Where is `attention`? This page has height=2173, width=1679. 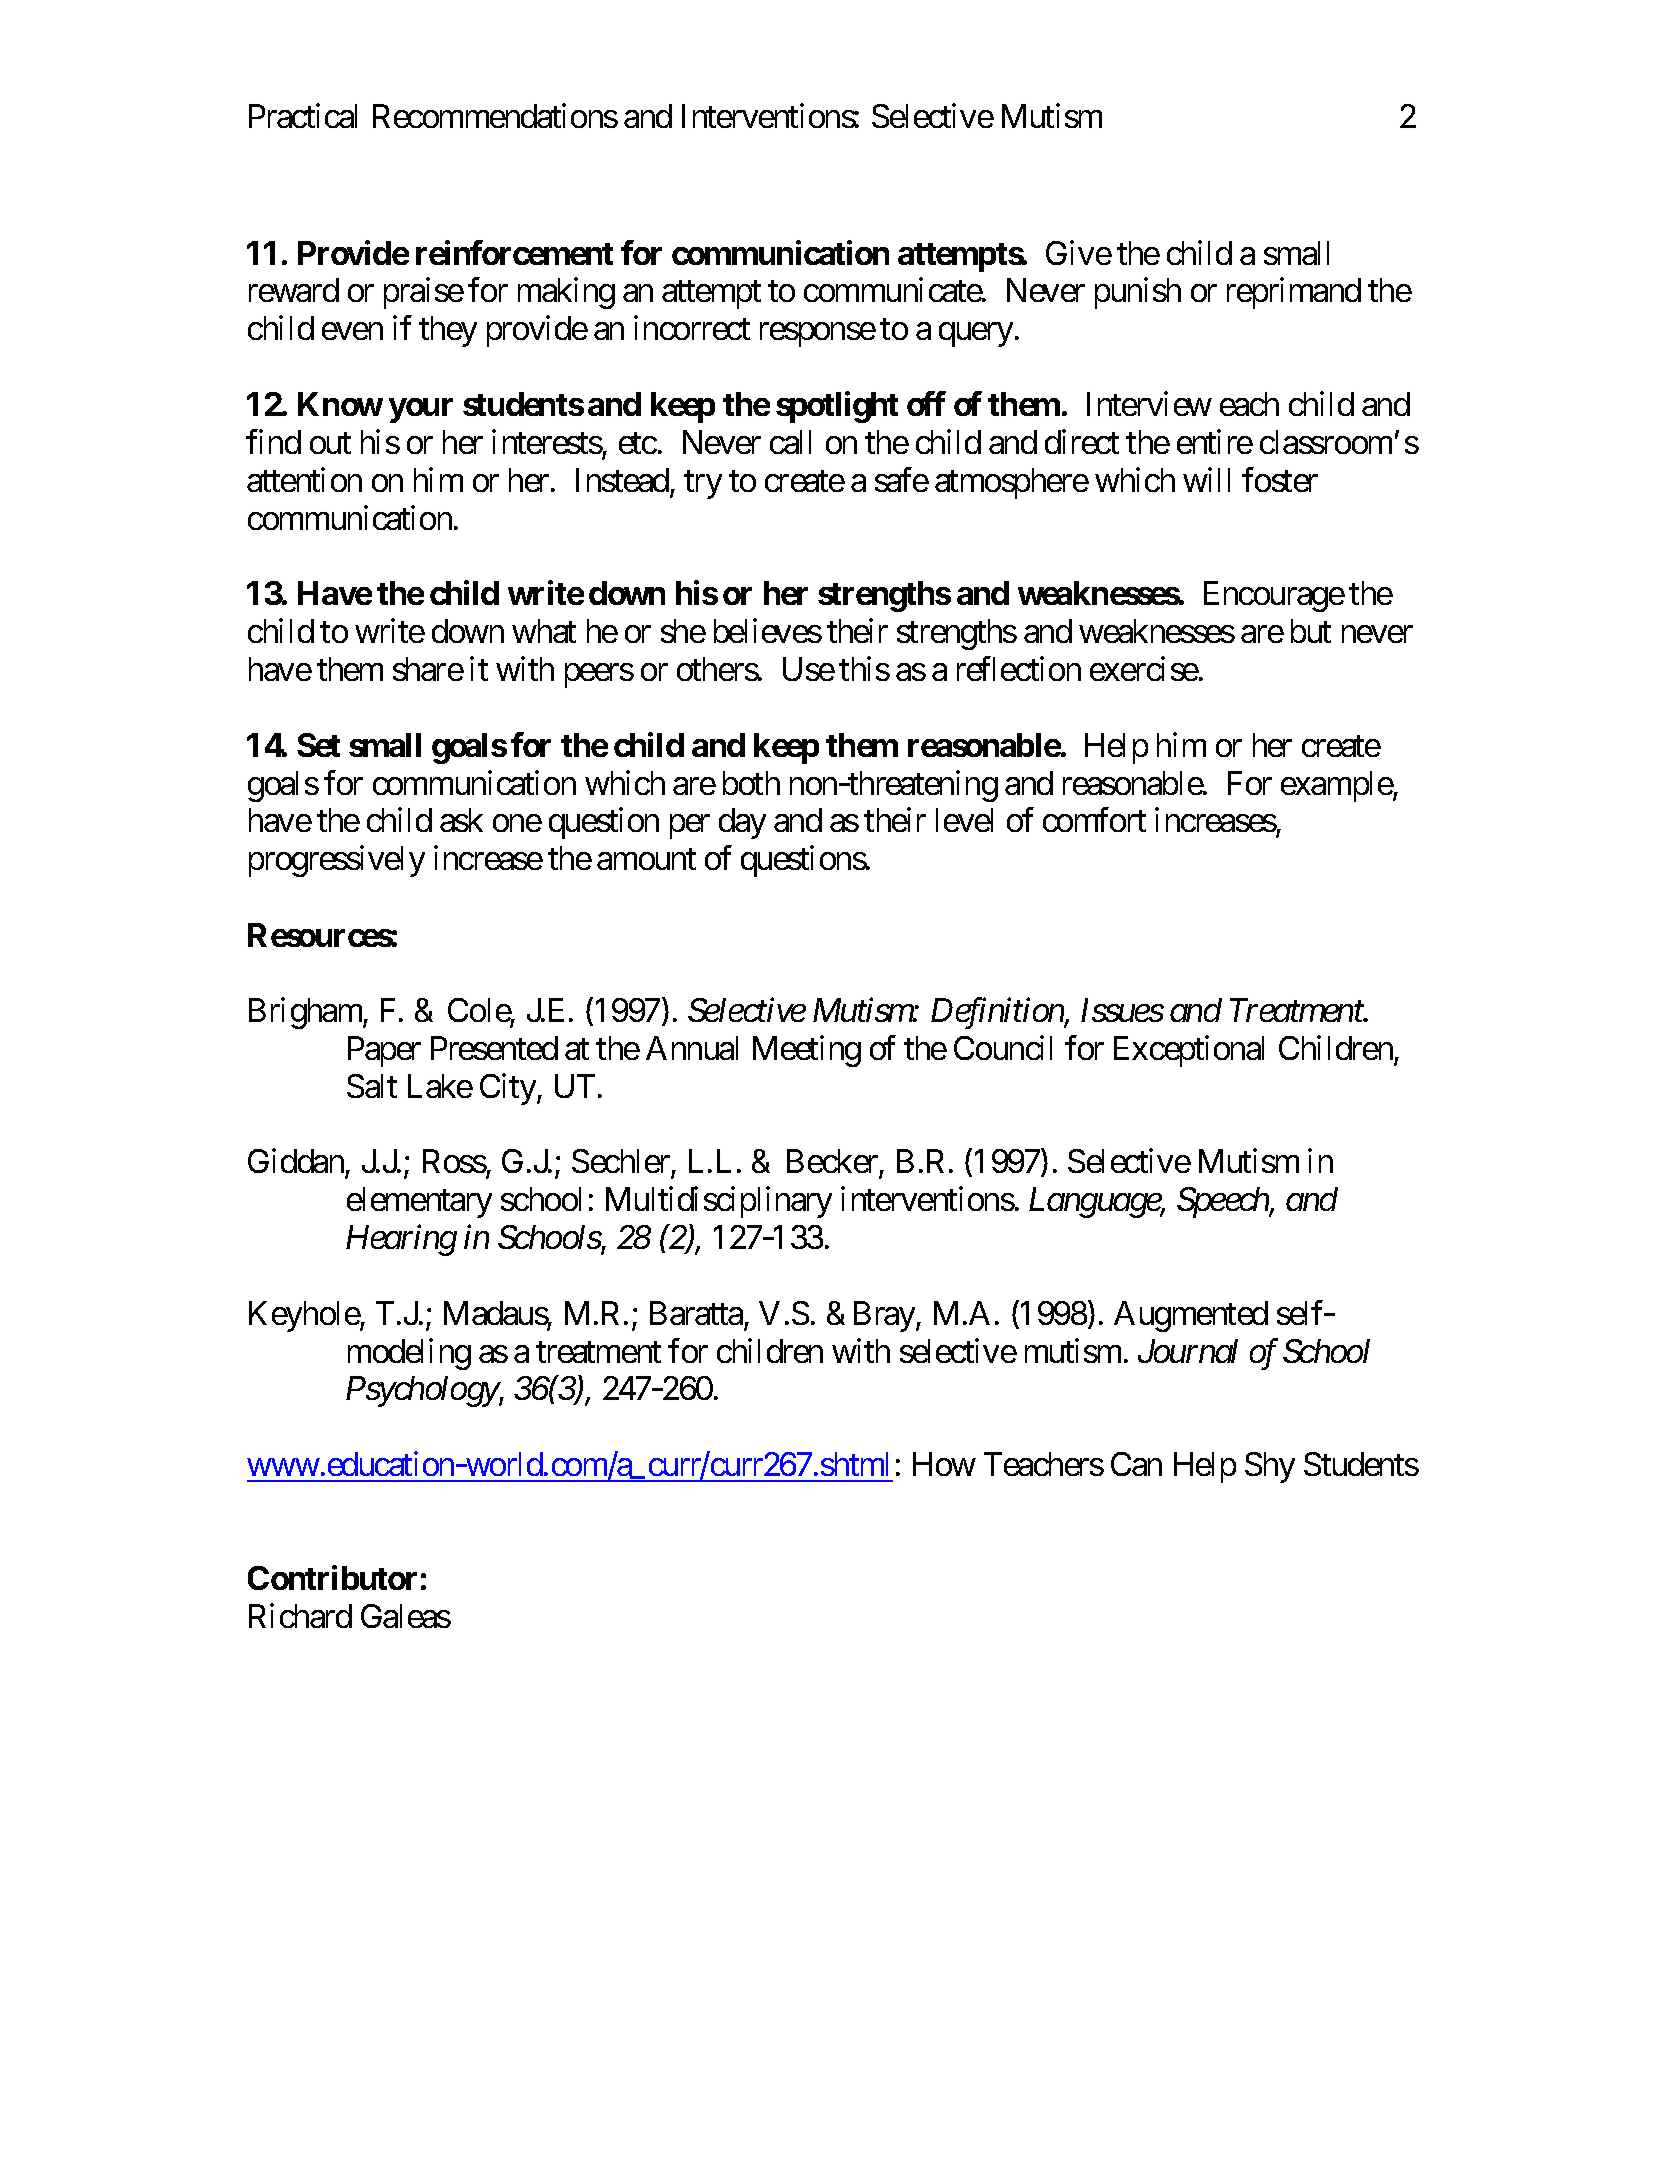
attention is located at coordinates (304, 479).
